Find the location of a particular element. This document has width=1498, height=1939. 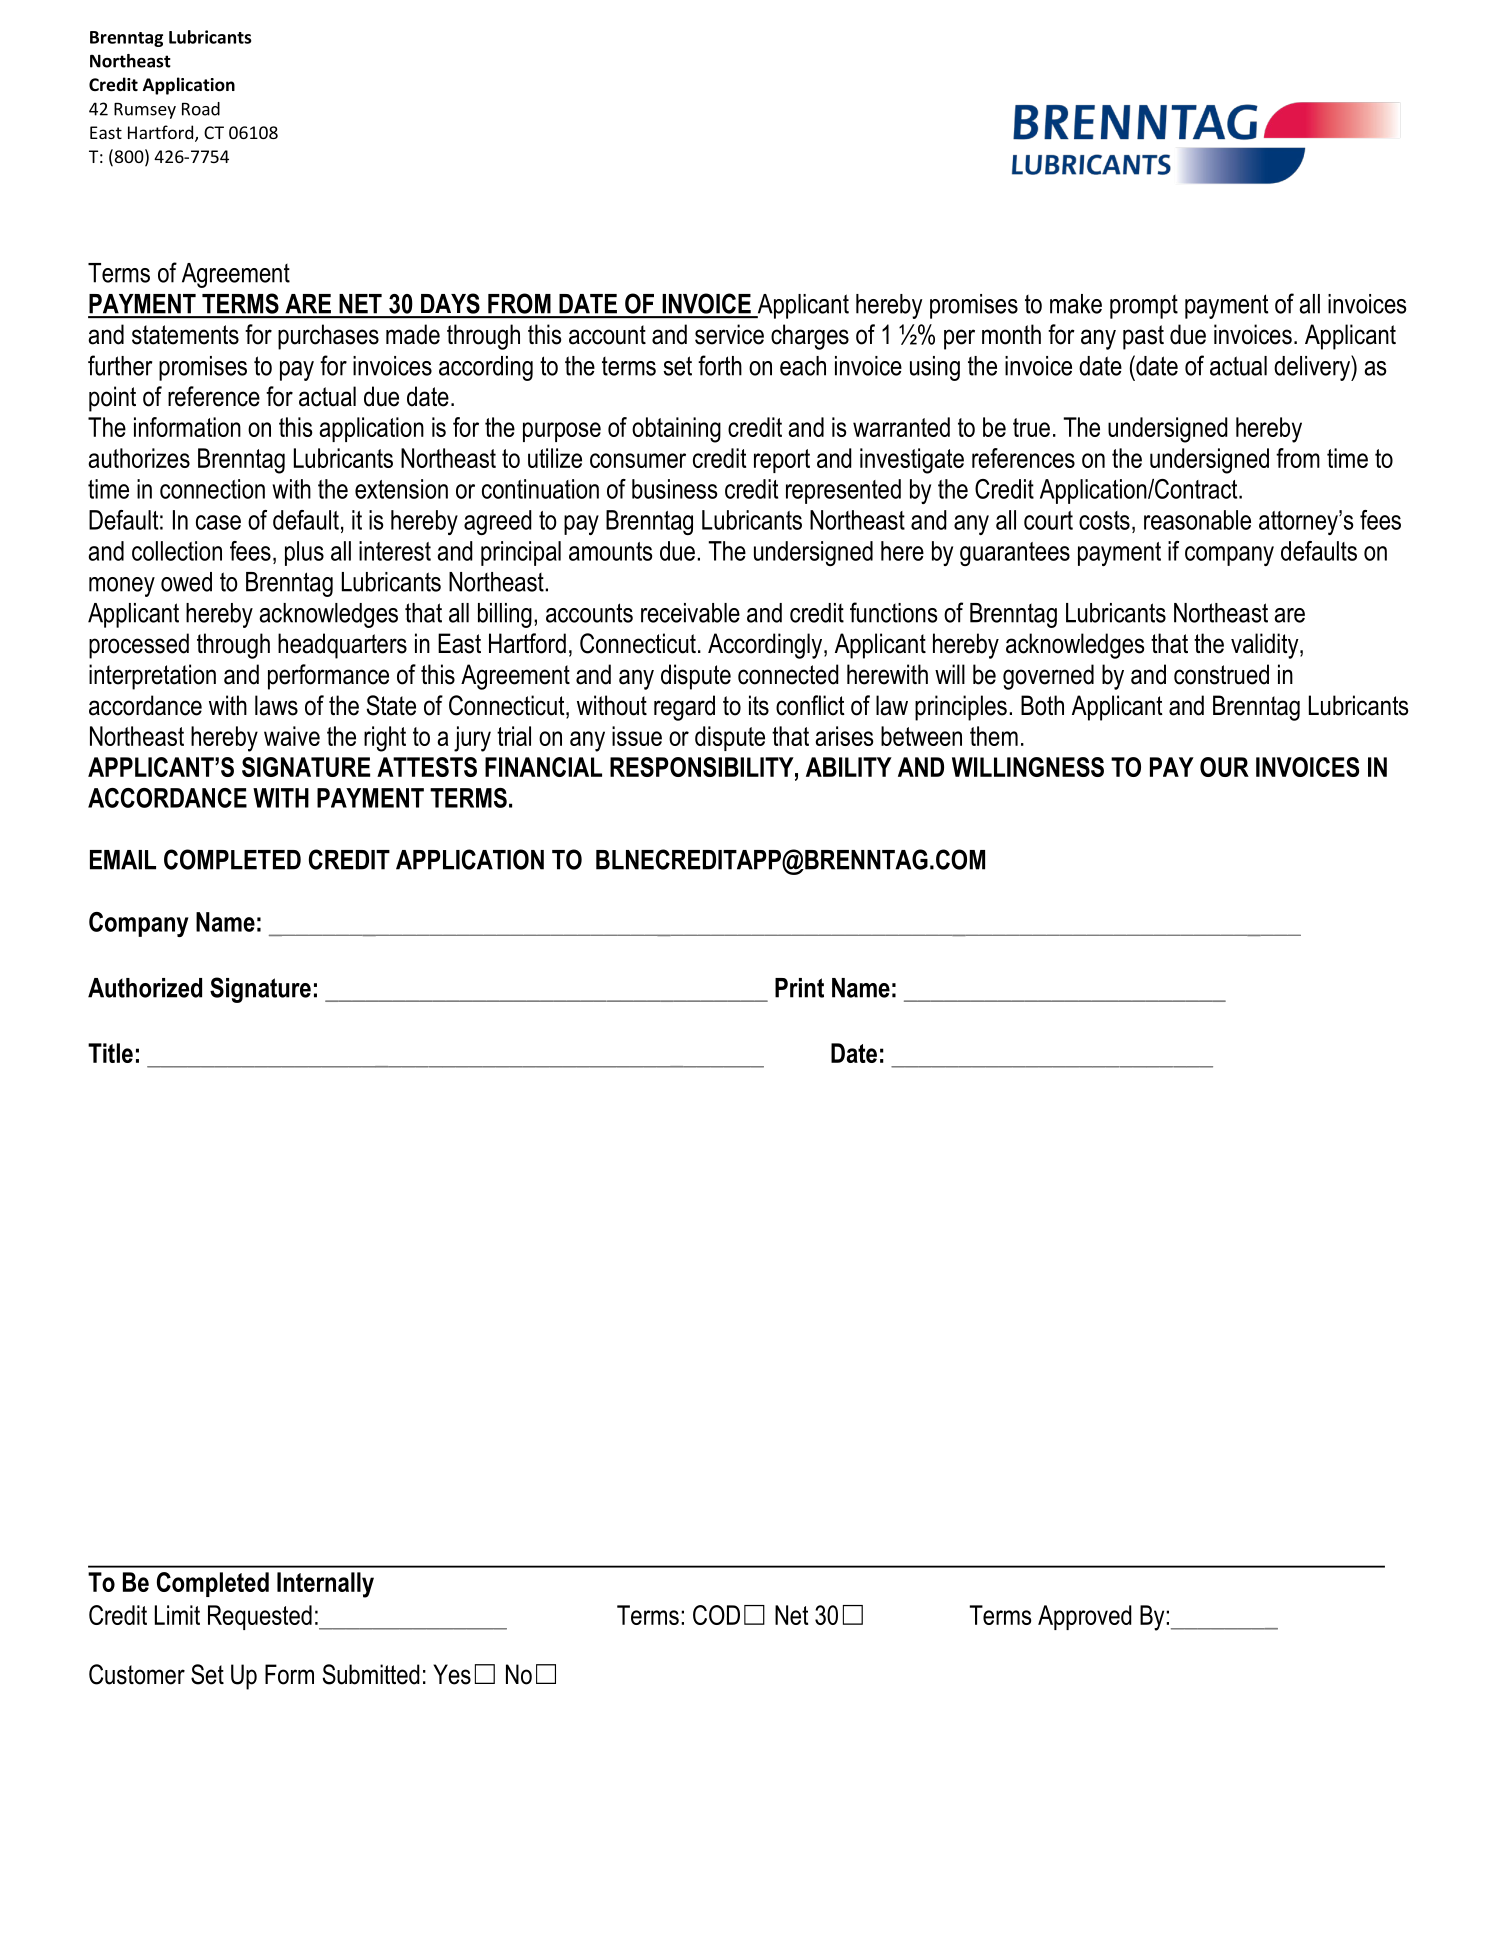

court is located at coordinates (1048, 520).
